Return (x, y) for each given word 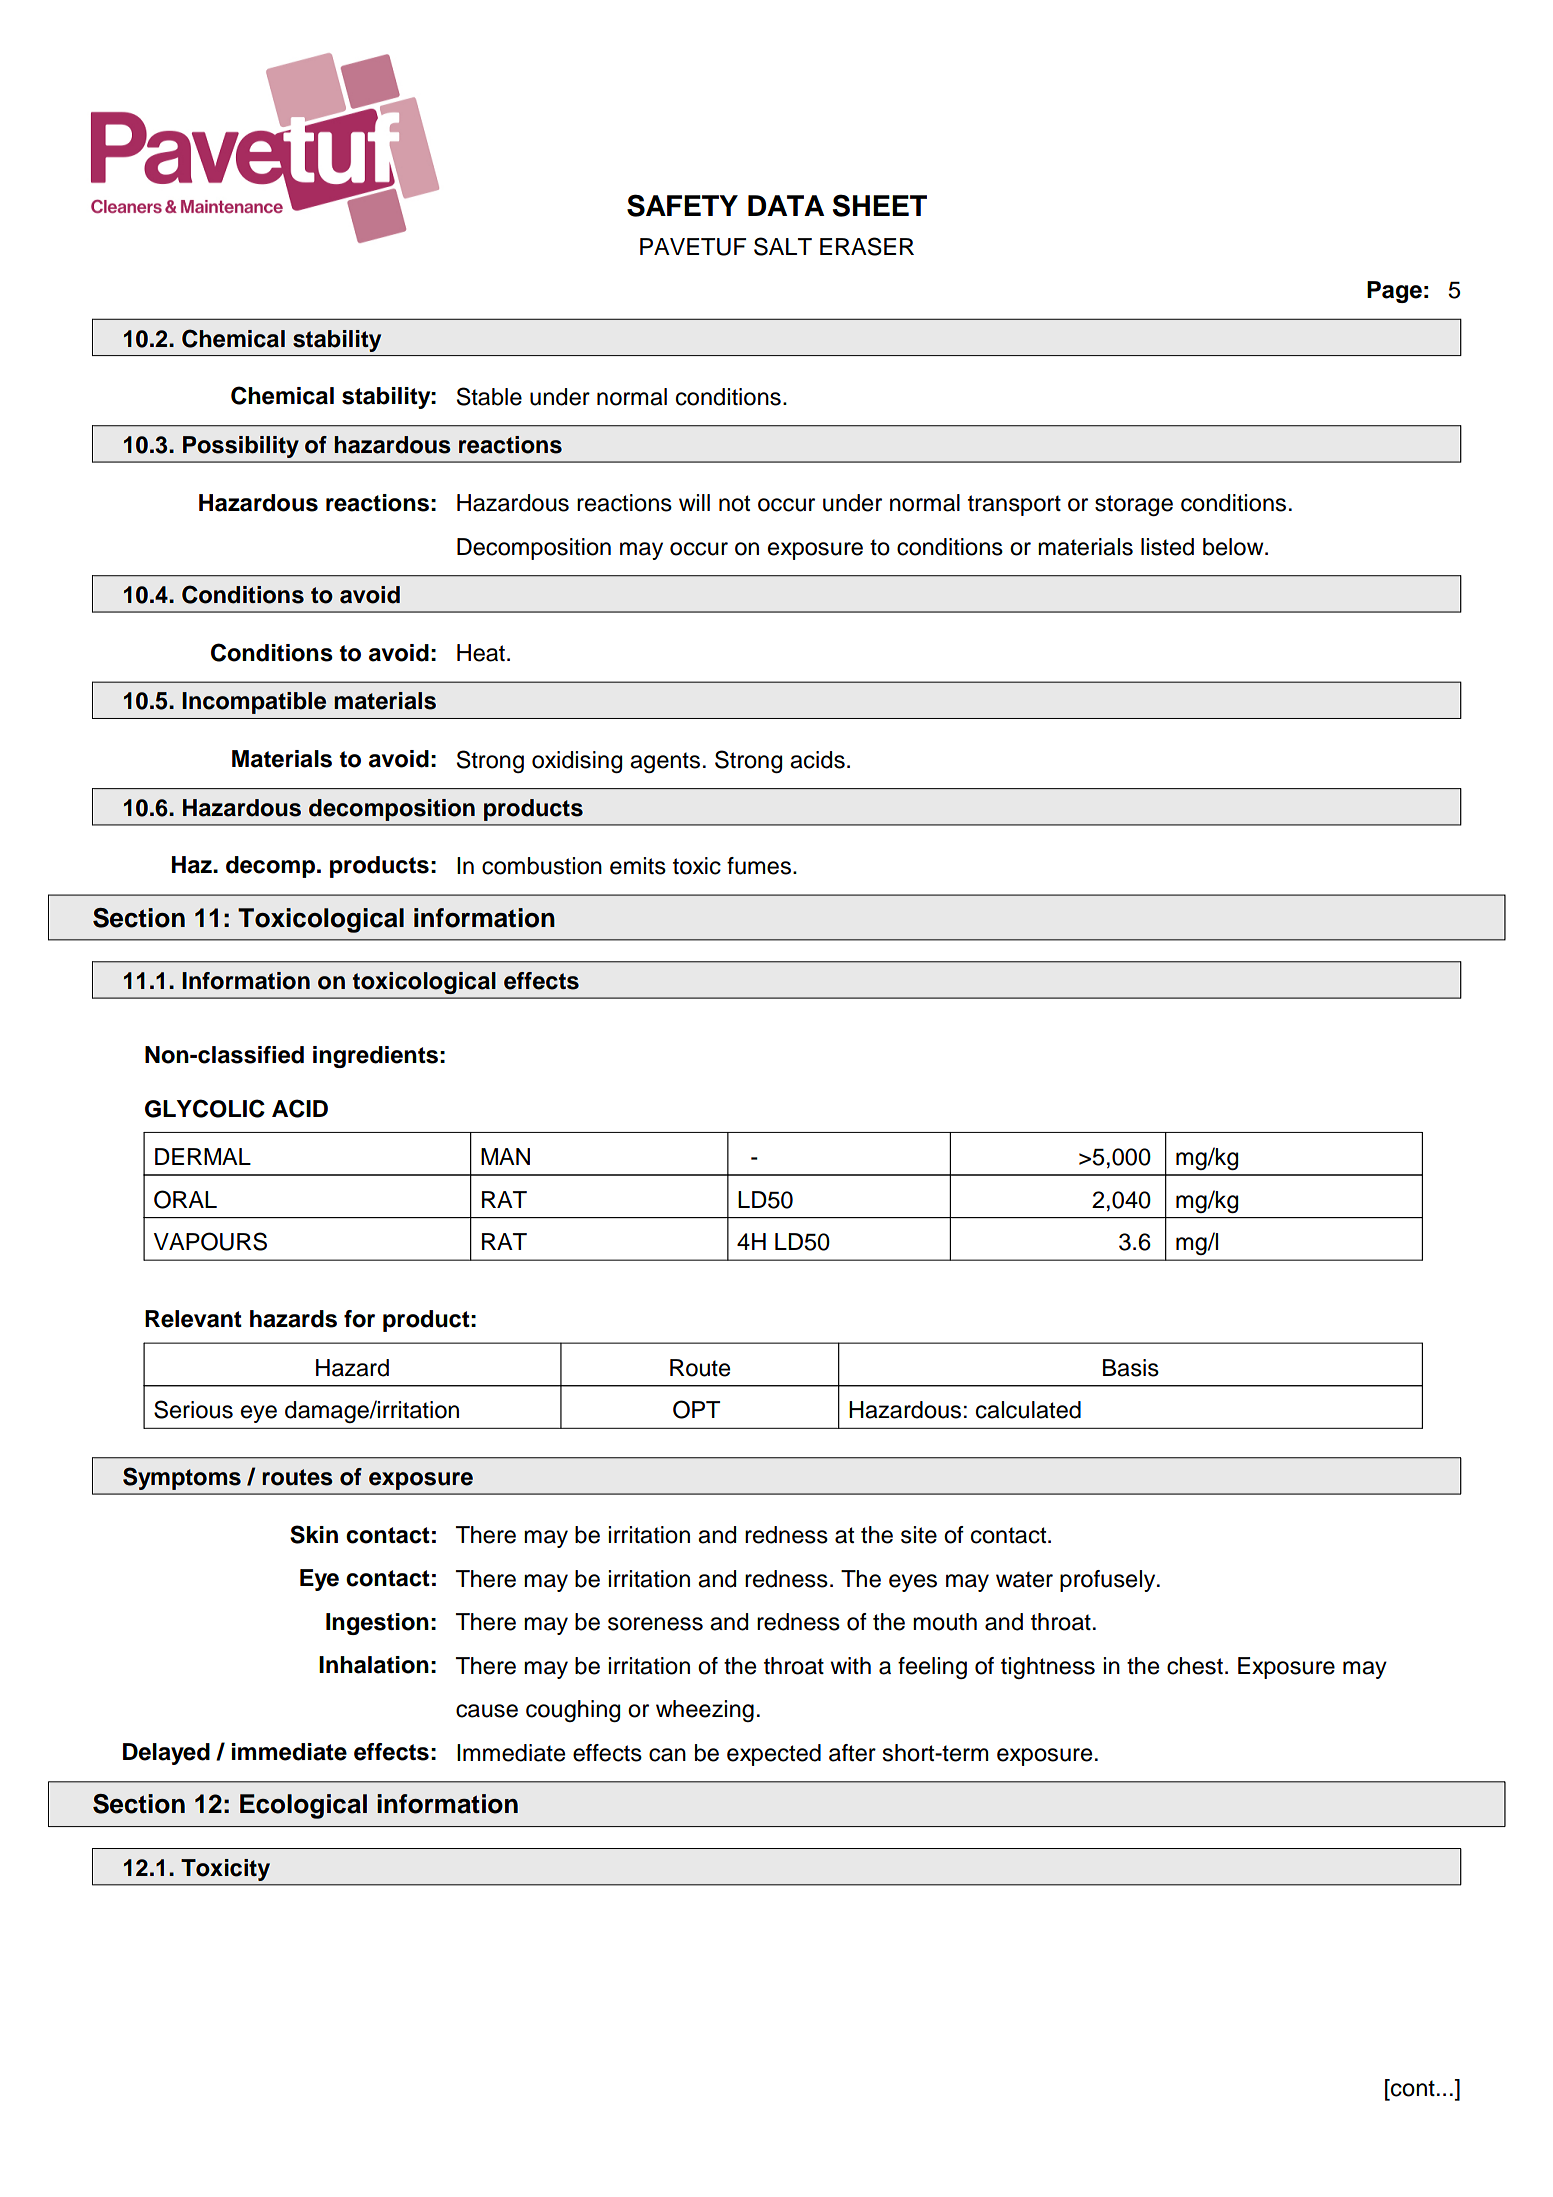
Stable (489, 396)
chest (1195, 1666)
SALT (783, 246)
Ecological (303, 1806)
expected (774, 1755)
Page (1394, 292)
